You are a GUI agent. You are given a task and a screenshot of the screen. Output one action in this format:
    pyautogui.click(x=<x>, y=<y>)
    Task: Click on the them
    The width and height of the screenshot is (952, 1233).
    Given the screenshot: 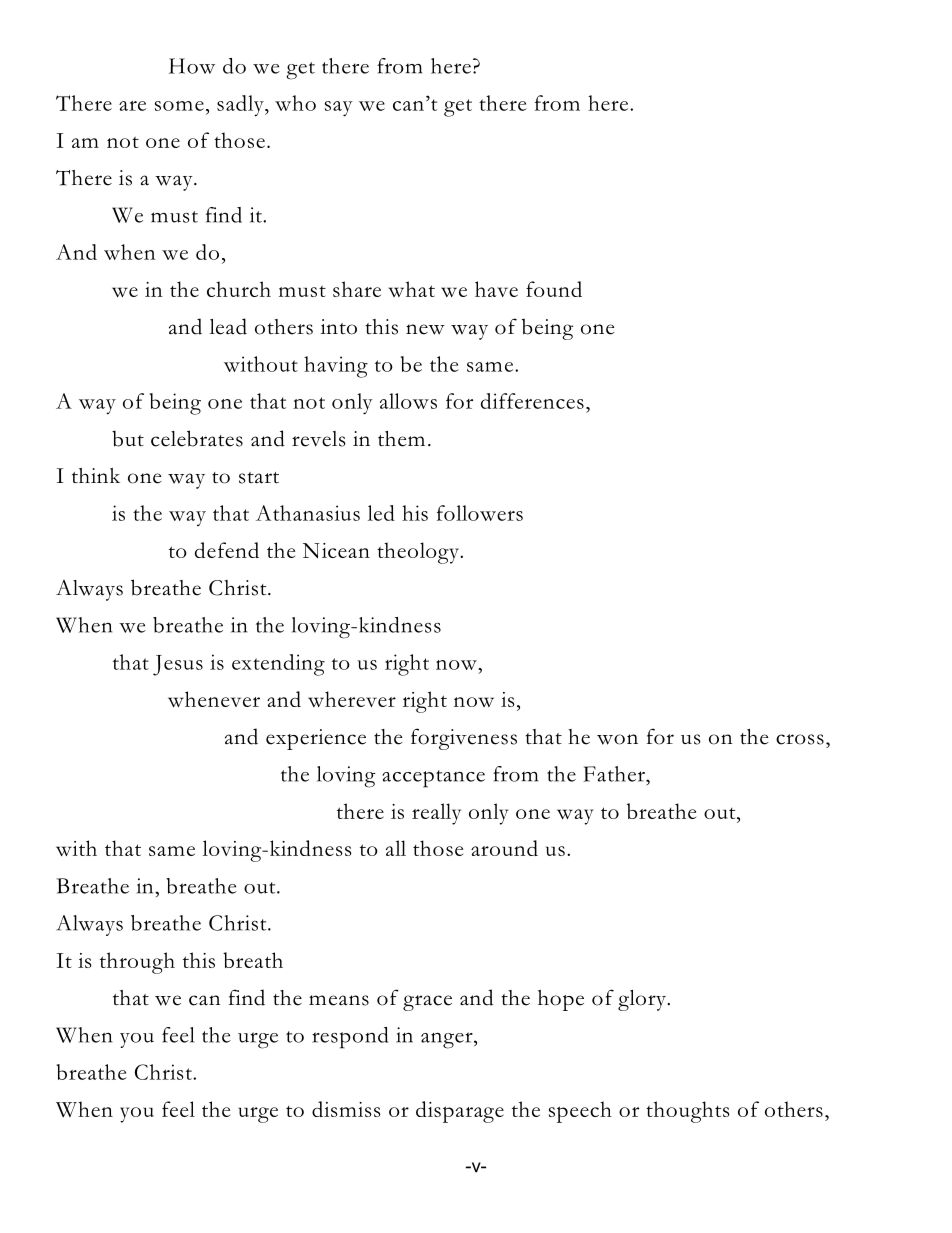 What is the action you would take?
    pyautogui.click(x=401, y=439)
